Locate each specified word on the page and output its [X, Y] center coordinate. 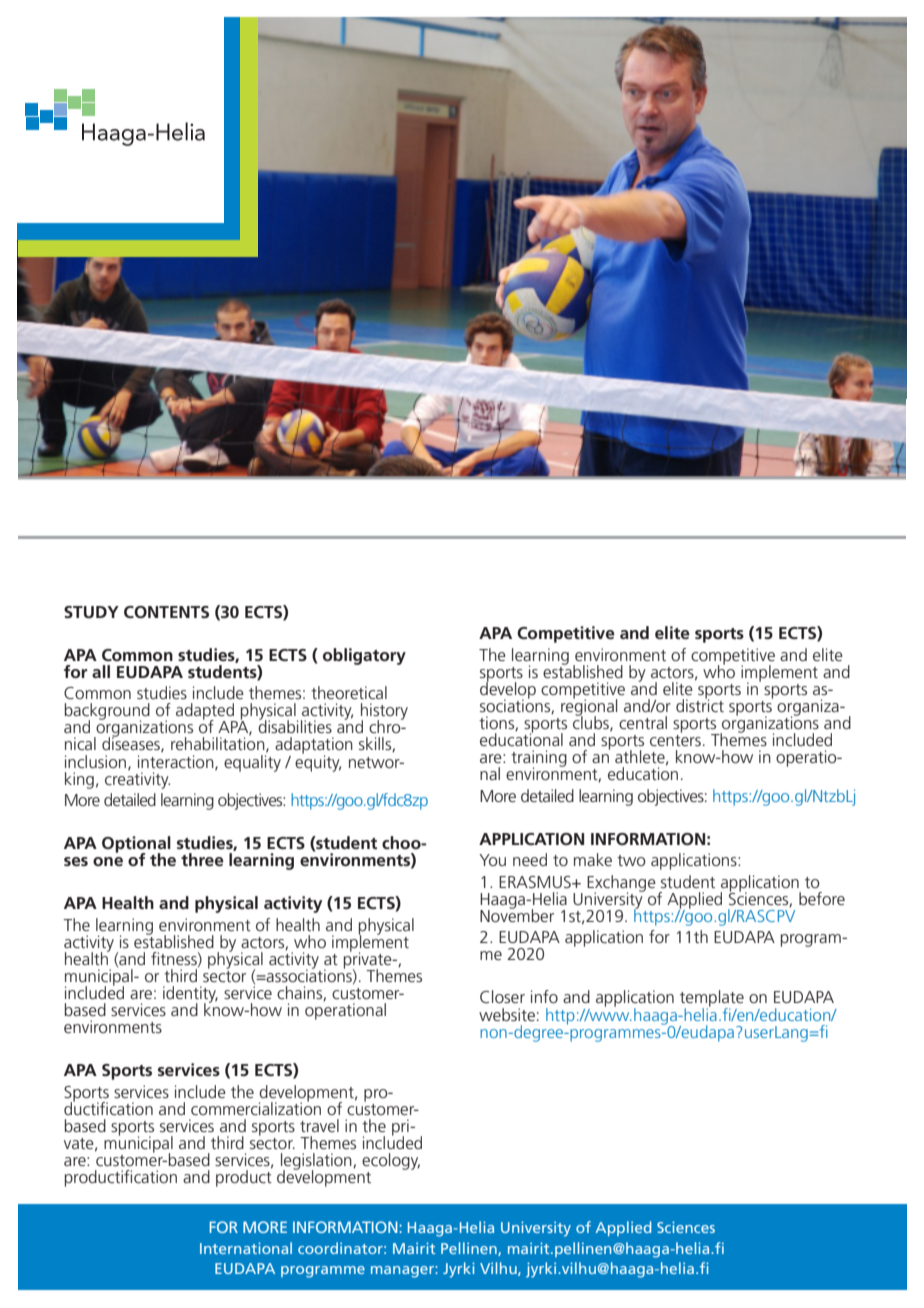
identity [190, 995]
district [700, 704]
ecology [391, 1161]
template [712, 1000]
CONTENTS [166, 612]
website [507, 1014]
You [492, 860]
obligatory [364, 656]
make [593, 859]
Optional [136, 845]
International [246, 1248]
